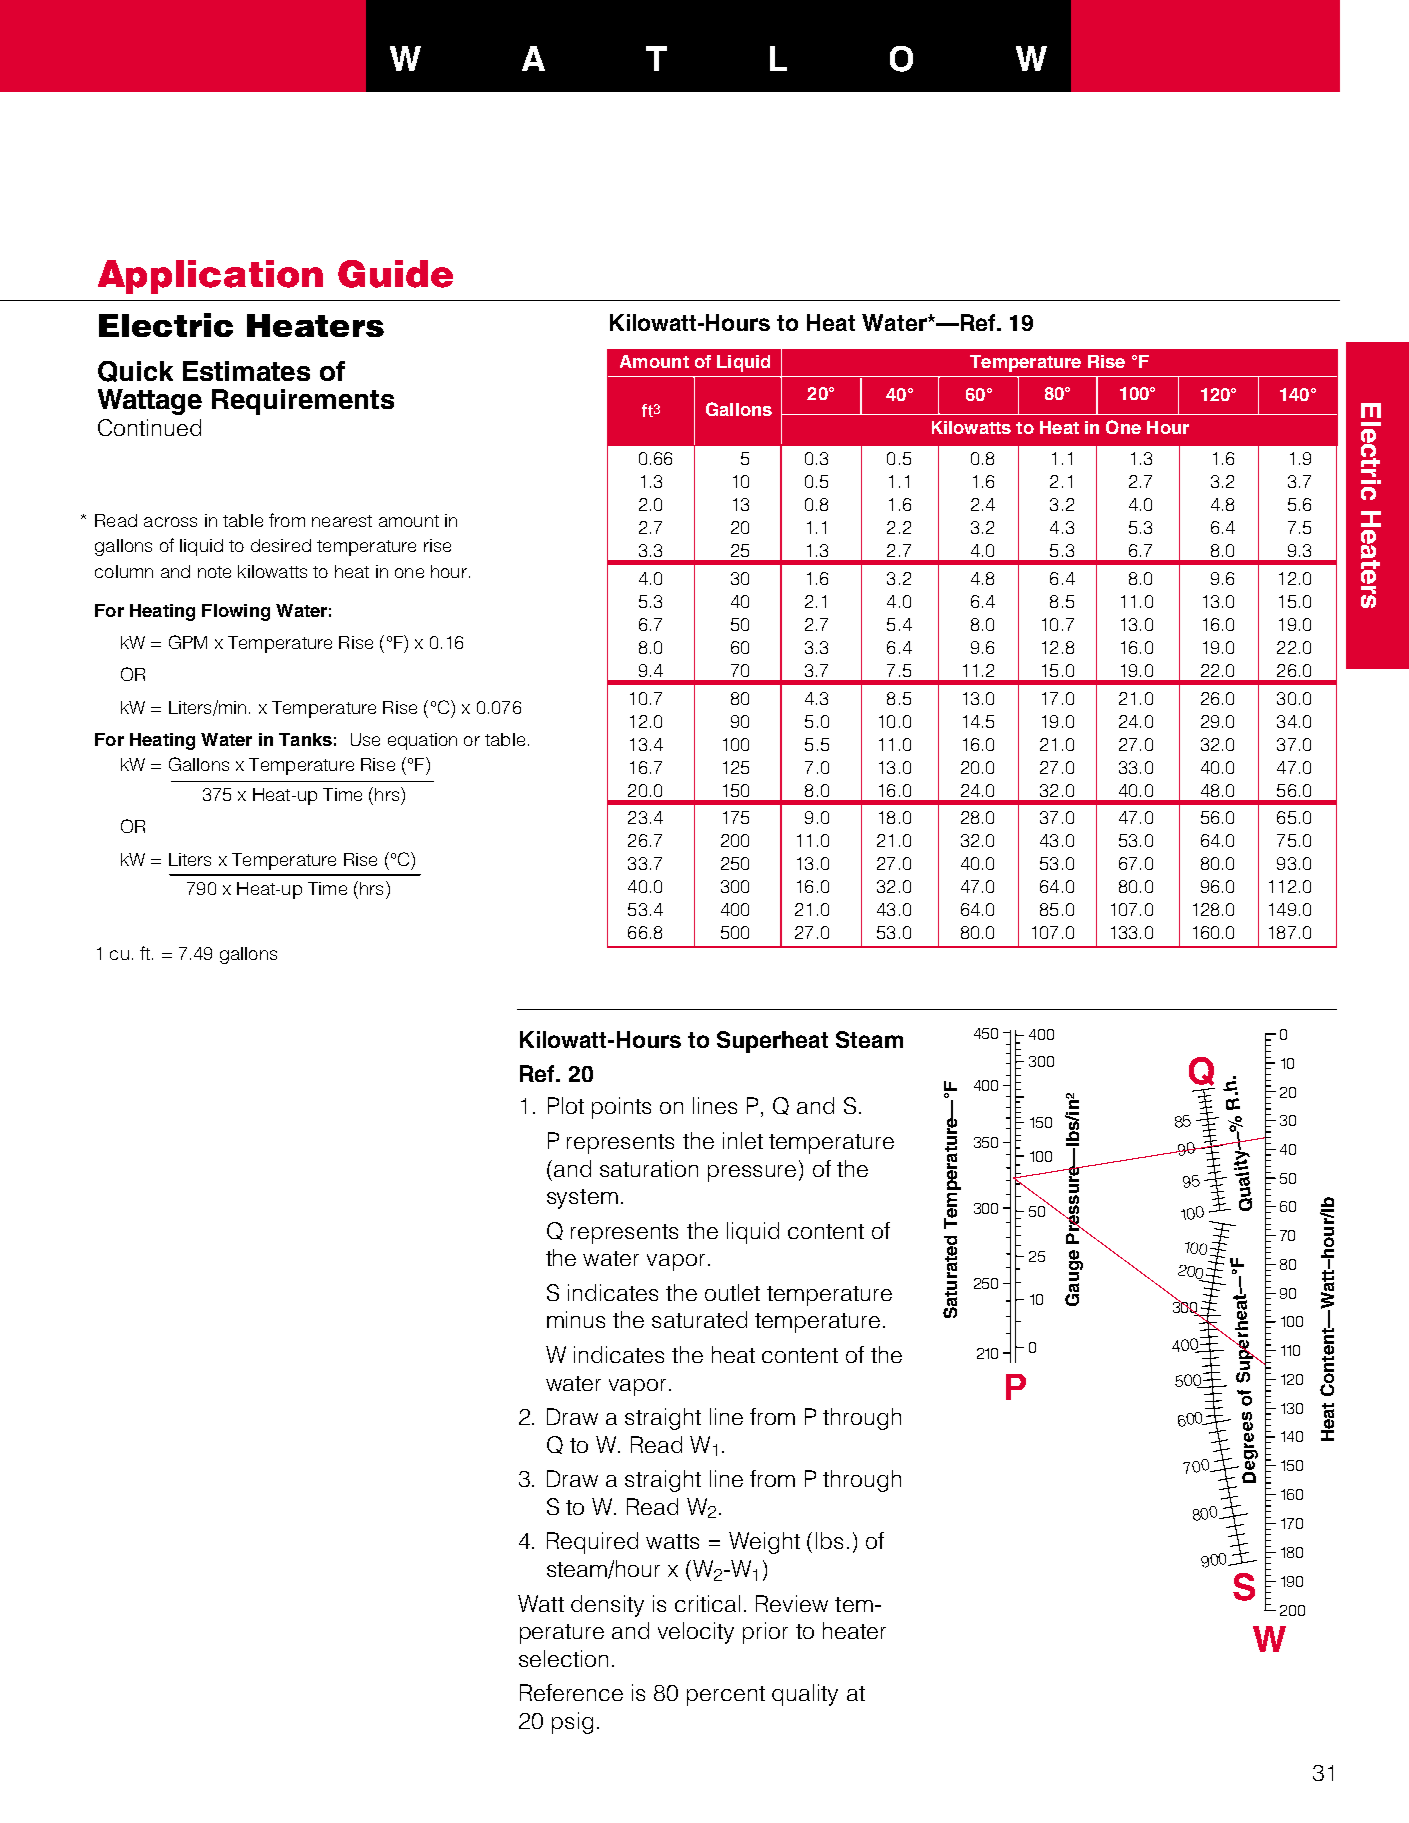 Image resolution: width=1409 pixels, height=1823 pixels. Describe the element at coordinates (210, 277) in the document. I see `Application` at that location.
